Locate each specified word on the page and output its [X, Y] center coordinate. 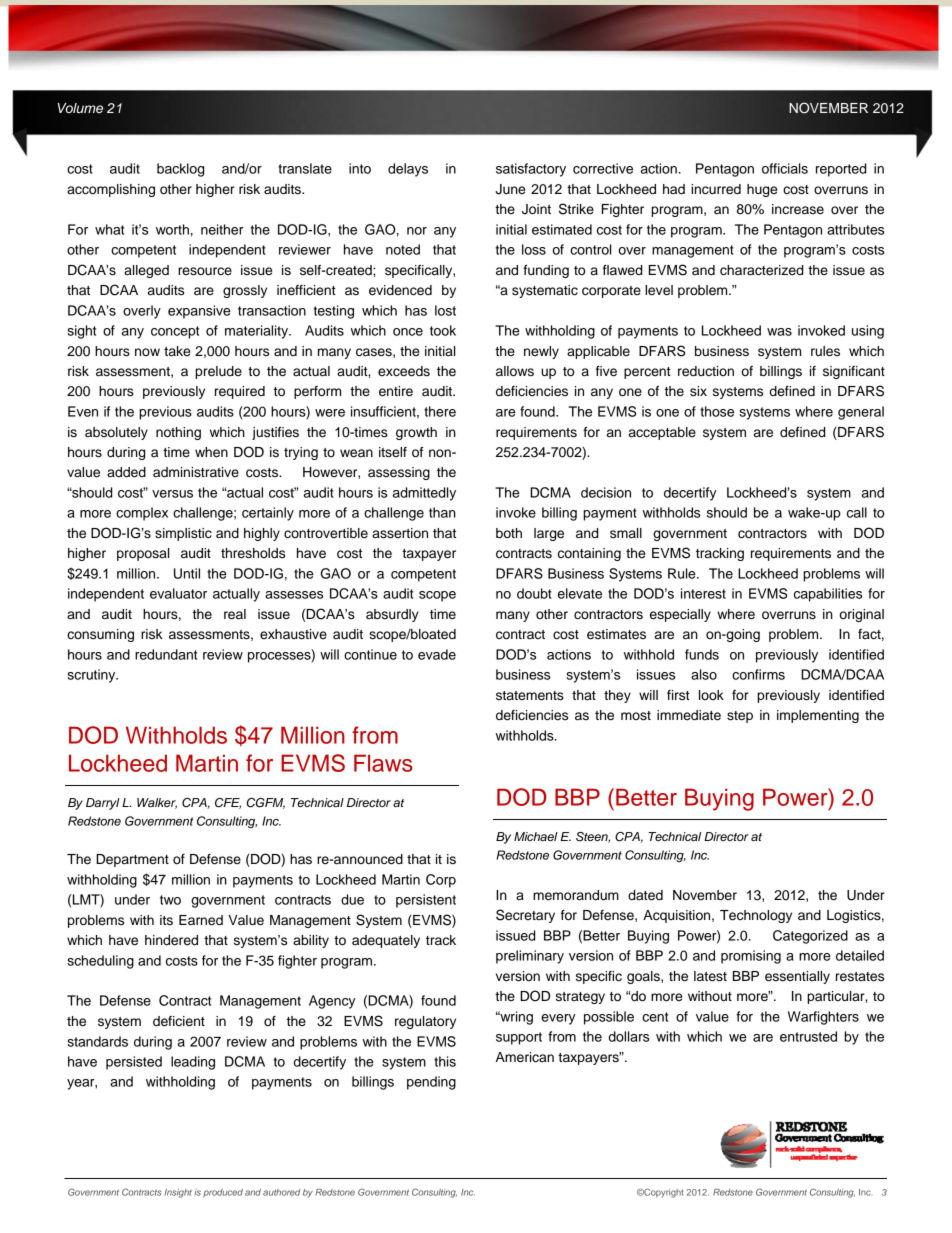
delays [408, 170]
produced [223, 1193]
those [717, 411]
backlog [180, 170]
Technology [756, 916]
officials [785, 168]
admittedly [424, 494]
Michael [536, 836]
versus [172, 494]
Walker [157, 803]
